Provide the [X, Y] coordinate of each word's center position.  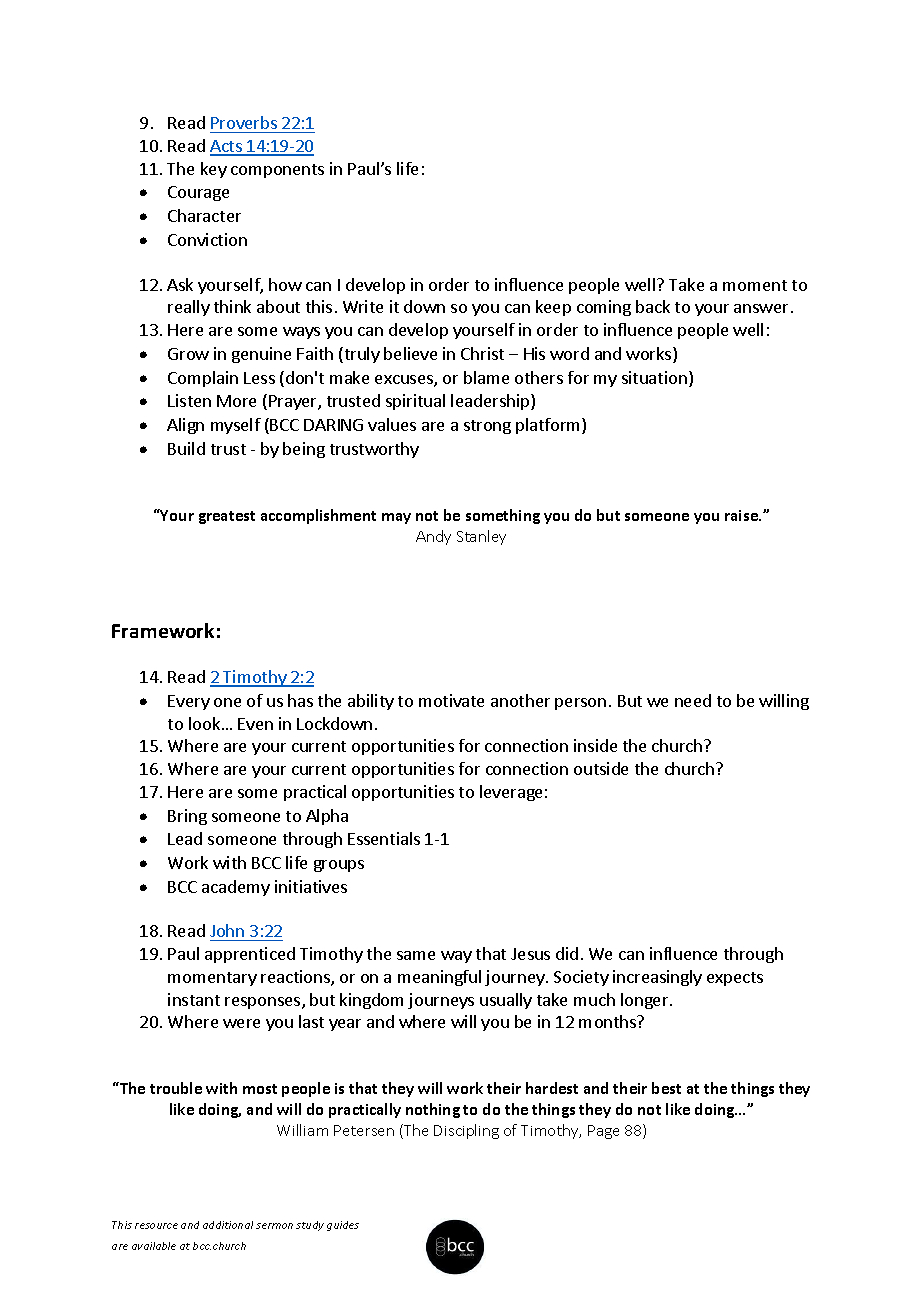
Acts [227, 147]
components [277, 171]
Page [603, 1132]
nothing [433, 1110]
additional [228, 1225]
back [653, 306]
